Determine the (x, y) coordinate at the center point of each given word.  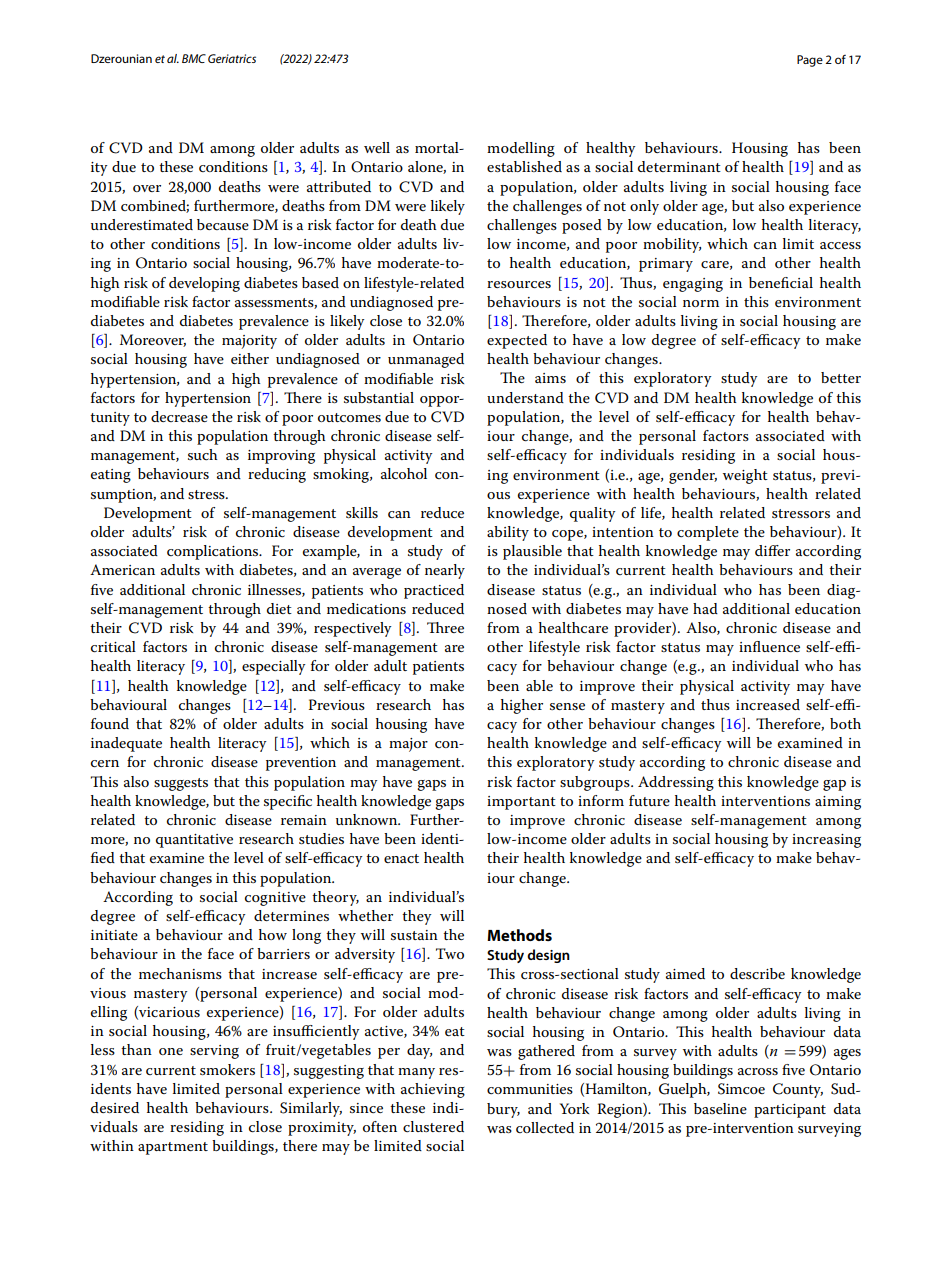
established (524, 166)
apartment (173, 1148)
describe (757, 973)
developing (204, 284)
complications (214, 552)
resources (519, 284)
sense (567, 706)
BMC (194, 58)
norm (701, 303)
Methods (519, 935)
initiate (114, 935)
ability (508, 533)
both (845, 723)
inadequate (126, 744)
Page (810, 61)
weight (745, 476)
